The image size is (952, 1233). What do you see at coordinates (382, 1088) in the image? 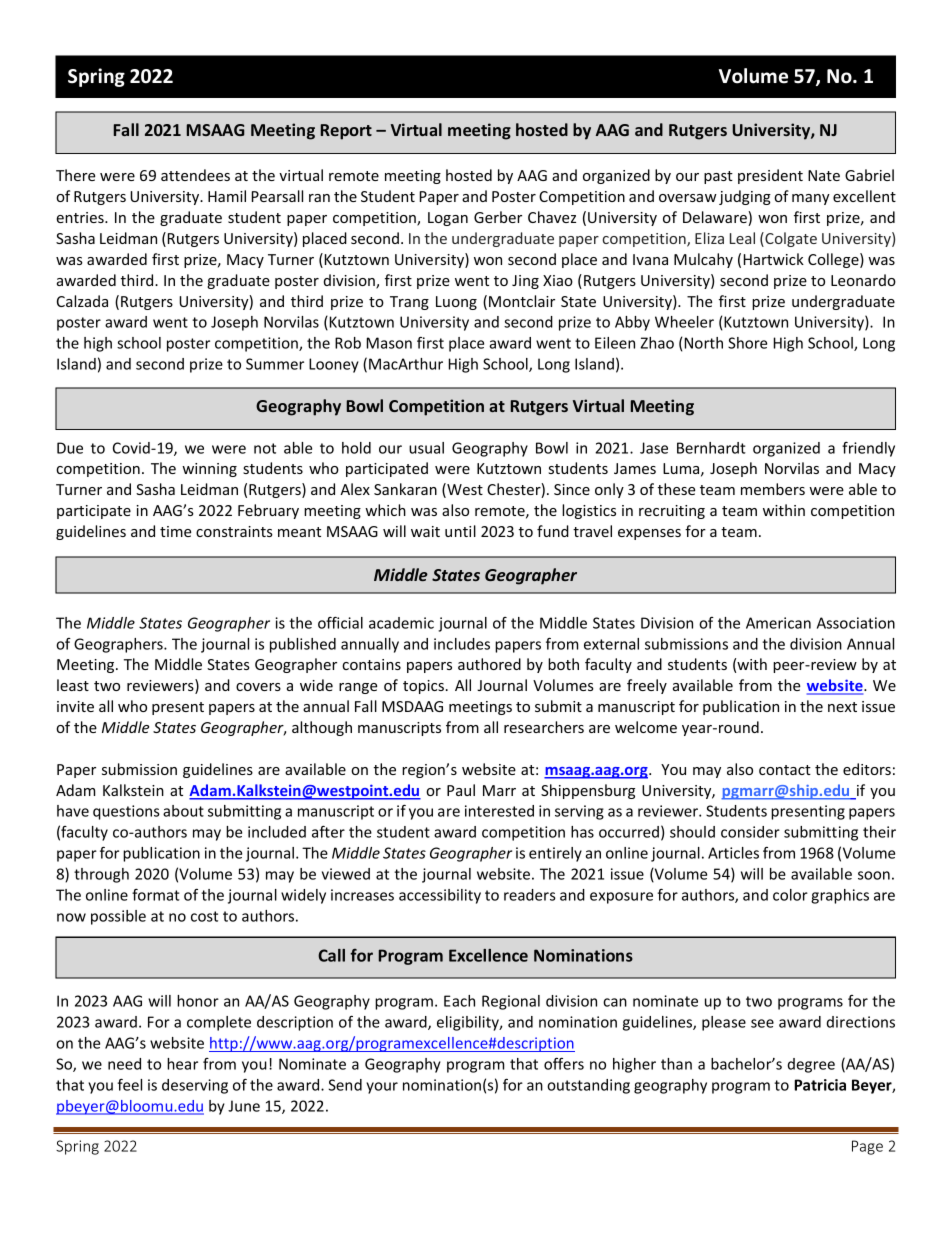
I see `your` at bounding box center [382, 1088].
